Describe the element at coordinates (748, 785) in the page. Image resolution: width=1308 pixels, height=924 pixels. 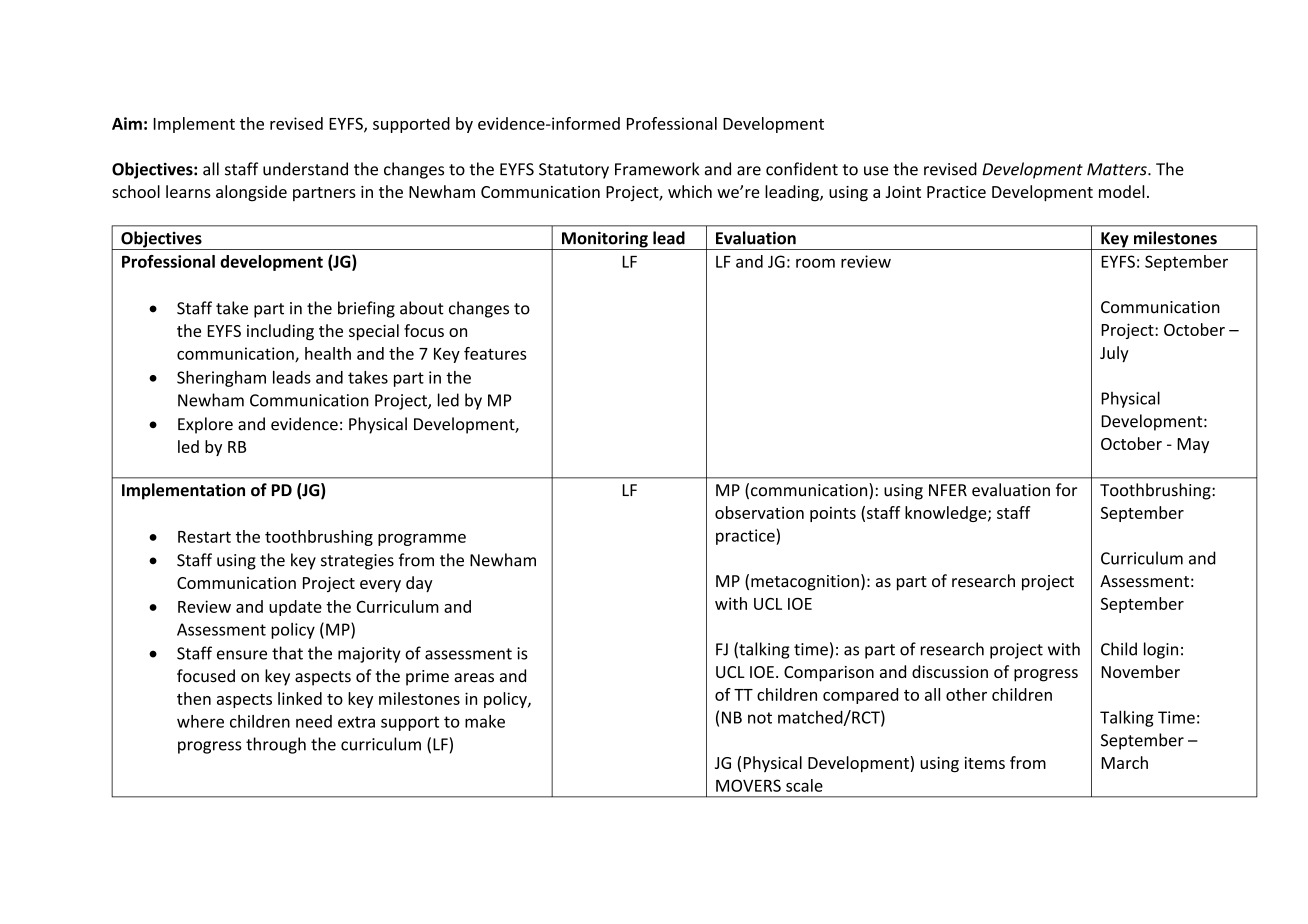
I see `MOVERS` at that location.
